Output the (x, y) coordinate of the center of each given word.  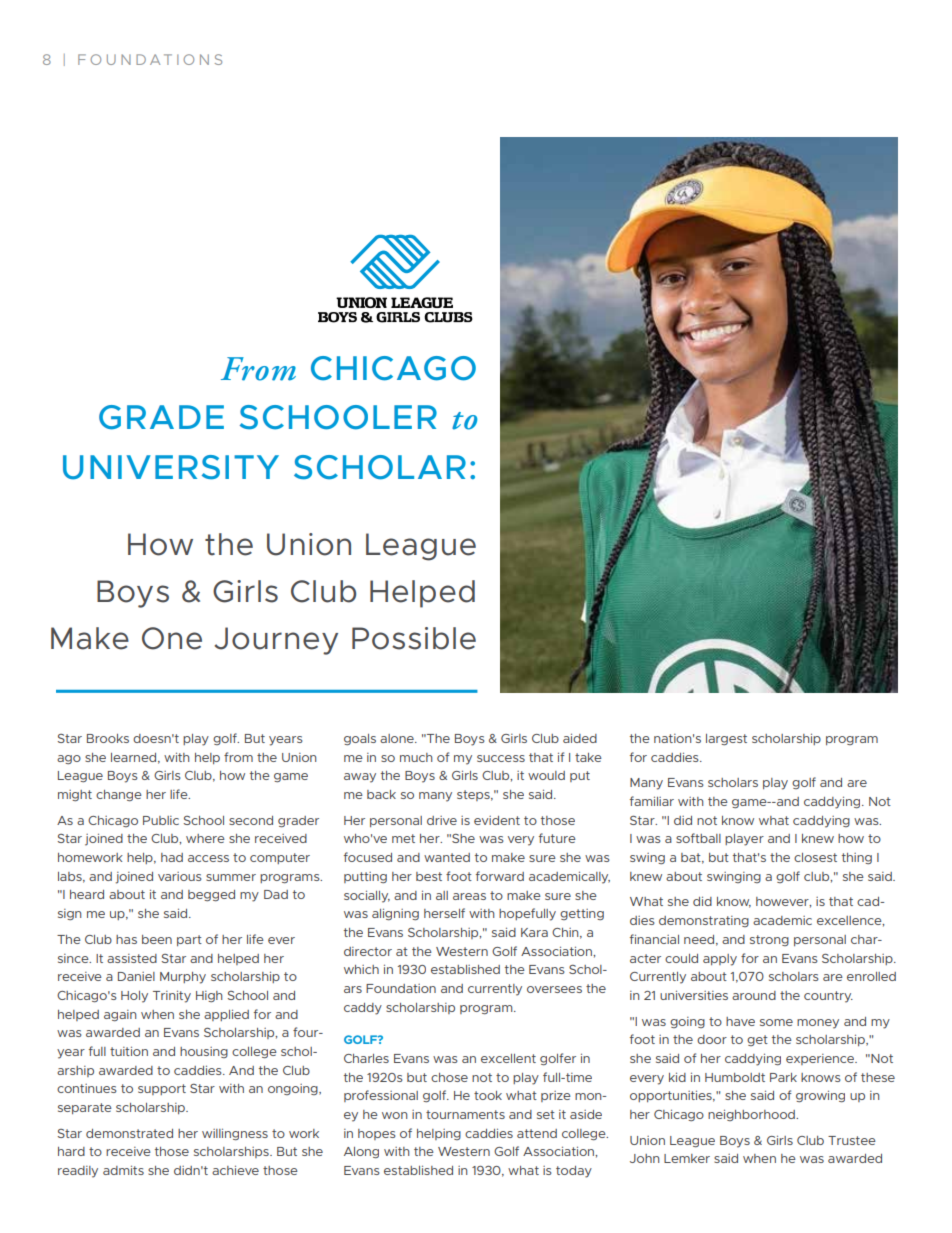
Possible (414, 638)
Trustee (852, 1140)
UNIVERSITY (171, 467)
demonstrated (129, 1133)
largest (726, 739)
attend (537, 1133)
